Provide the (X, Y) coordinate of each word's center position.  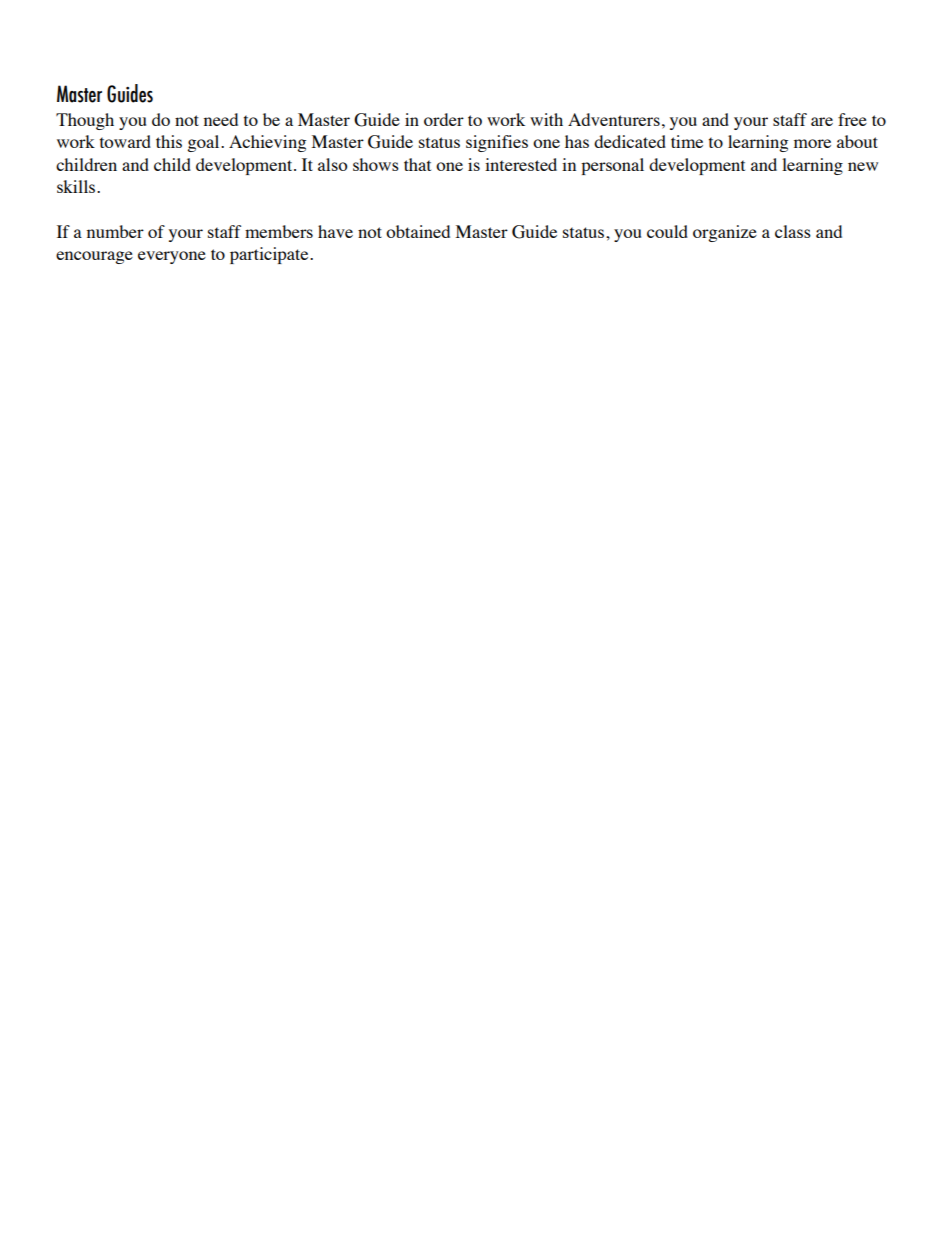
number (115, 231)
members (279, 231)
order (444, 119)
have (335, 231)
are (822, 121)
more (812, 143)
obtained (418, 231)
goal (204, 143)
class (793, 231)
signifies (497, 143)
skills (76, 186)
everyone (172, 257)
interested (521, 164)
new (863, 166)
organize (725, 233)
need (221, 119)
